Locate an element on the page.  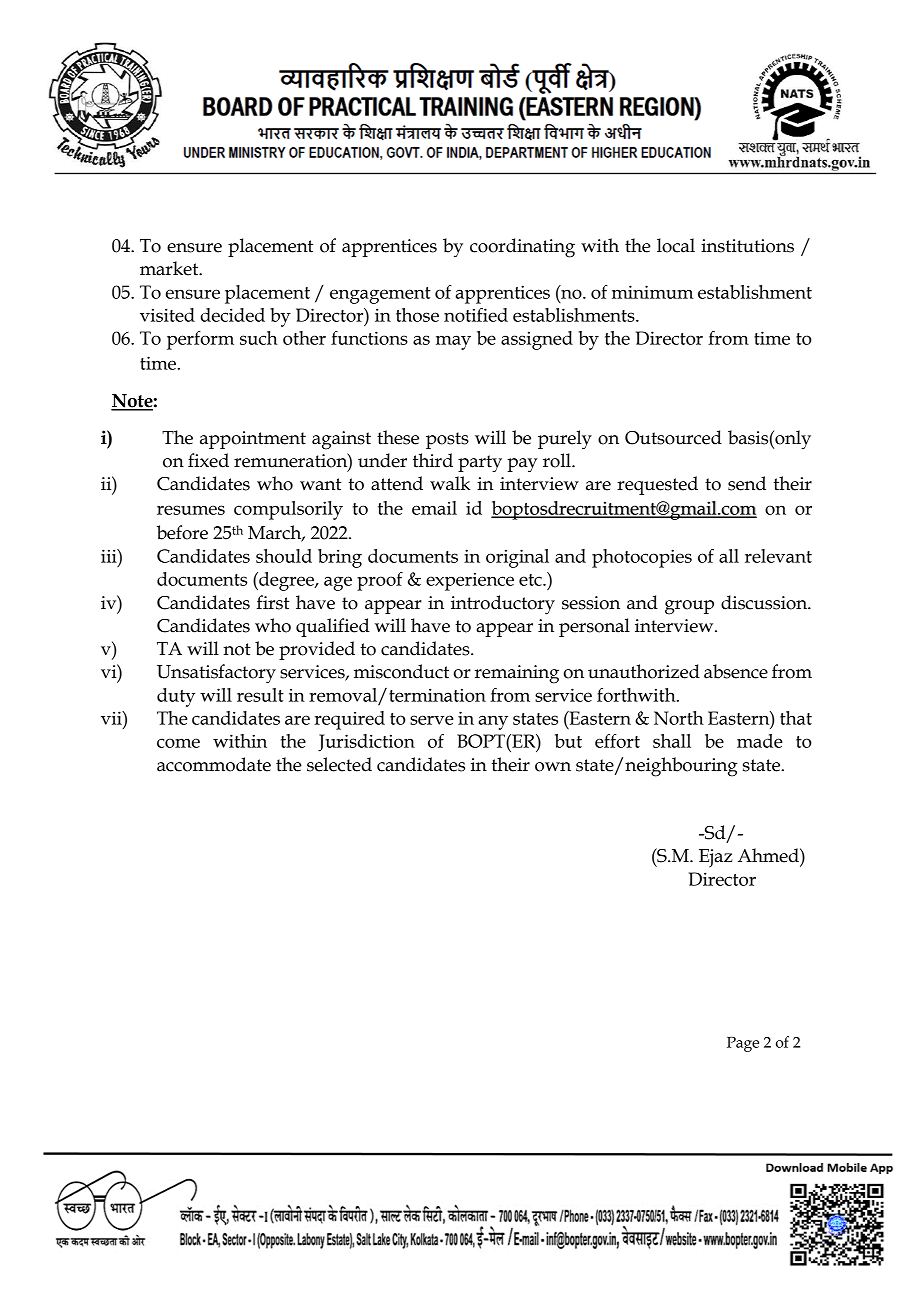
accommodate is located at coordinates (214, 764).
